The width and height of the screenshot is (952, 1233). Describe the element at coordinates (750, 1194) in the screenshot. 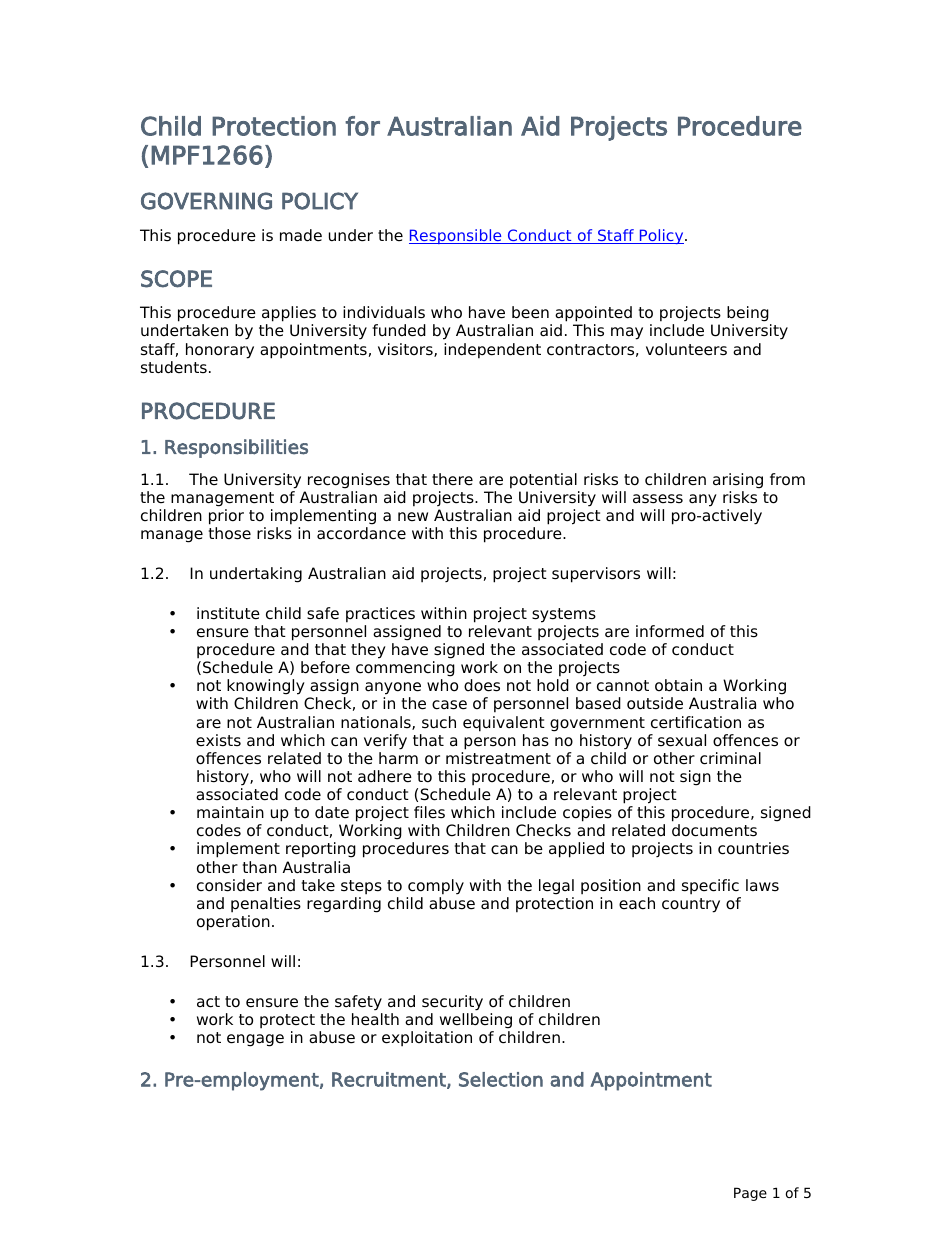

I see `Page` at that location.
